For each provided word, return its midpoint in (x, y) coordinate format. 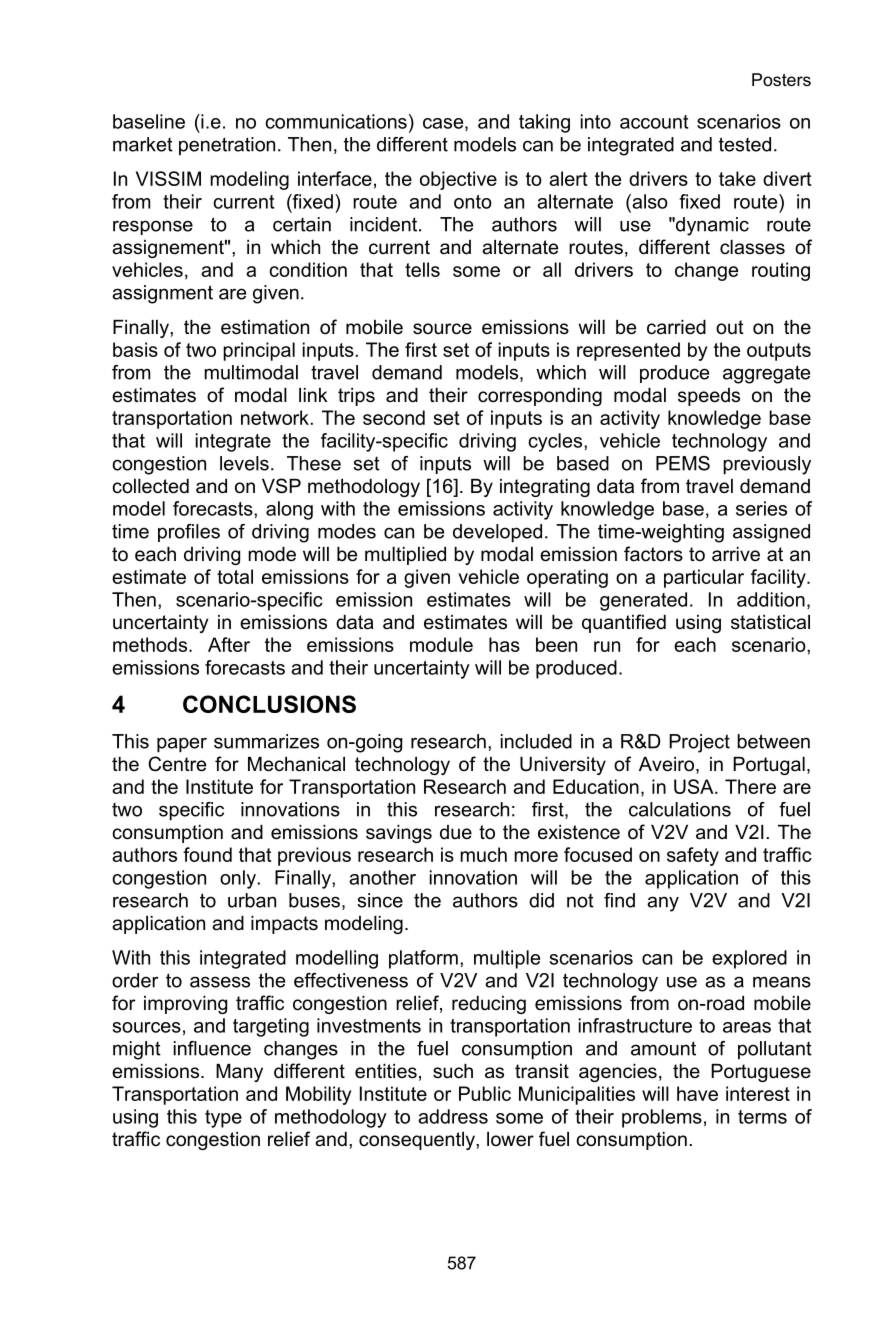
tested (745, 144)
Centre (177, 764)
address (453, 1116)
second (394, 417)
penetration (227, 146)
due (456, 832)
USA (695, 786)
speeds (709, 397)
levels (244, 463)
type (223, 1119)
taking (544, 123)
